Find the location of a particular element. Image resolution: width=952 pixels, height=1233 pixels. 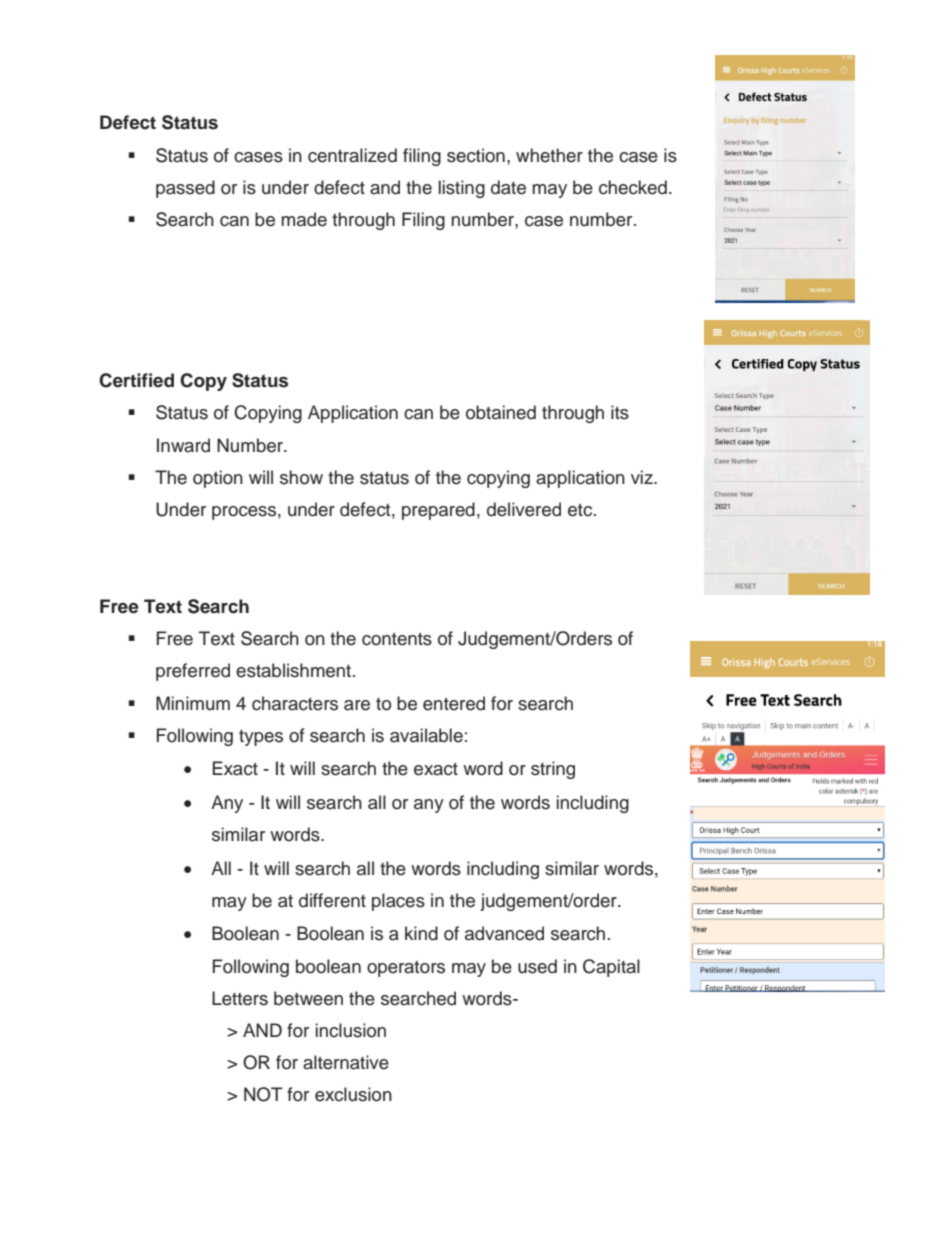

passed is located at coordinates (185, 189).
